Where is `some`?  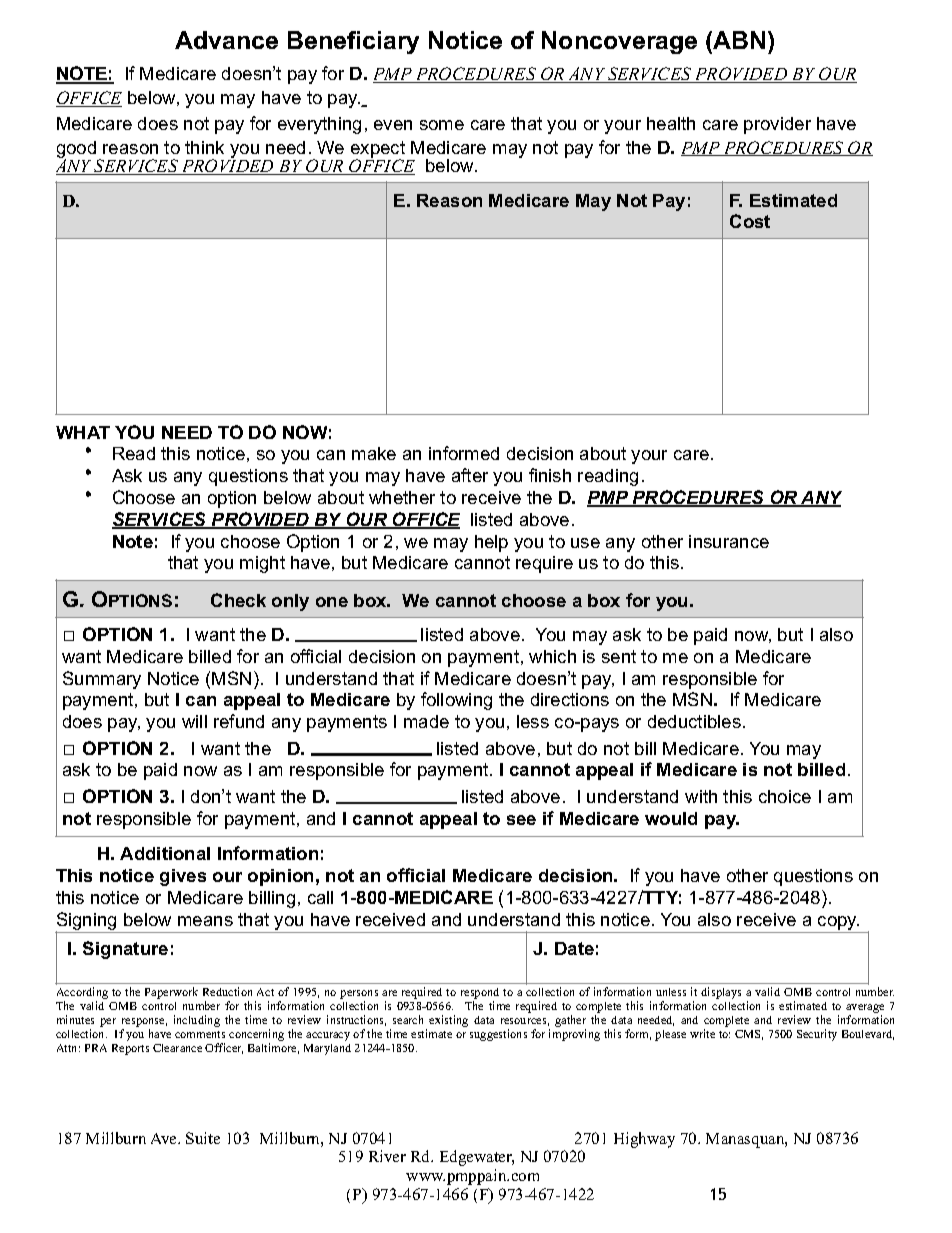 some is located at coordinates (442, 125).
